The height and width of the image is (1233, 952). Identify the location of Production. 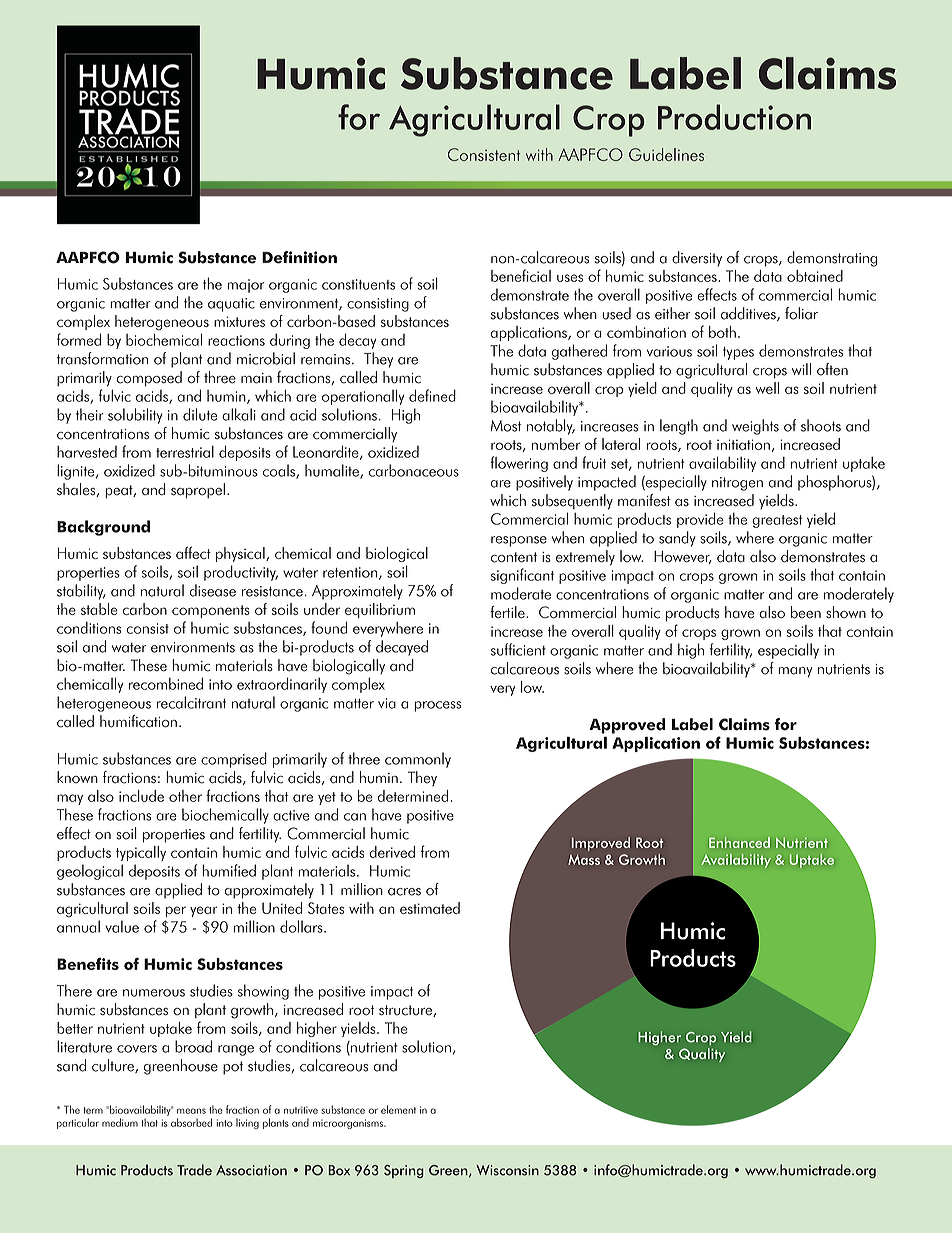
(734, 117).
